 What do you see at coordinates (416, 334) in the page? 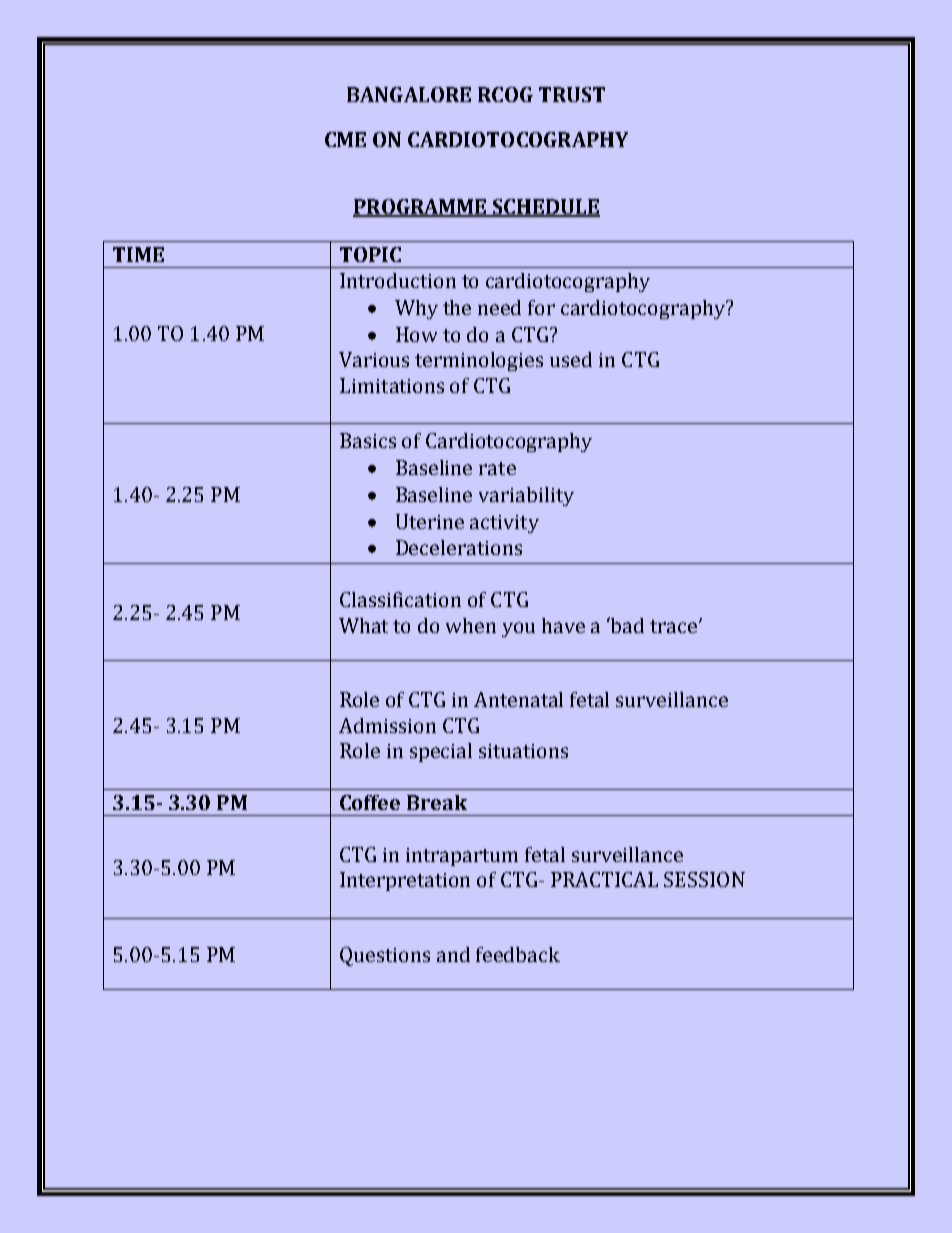
I see `How` at bounding box center [416, 334].
